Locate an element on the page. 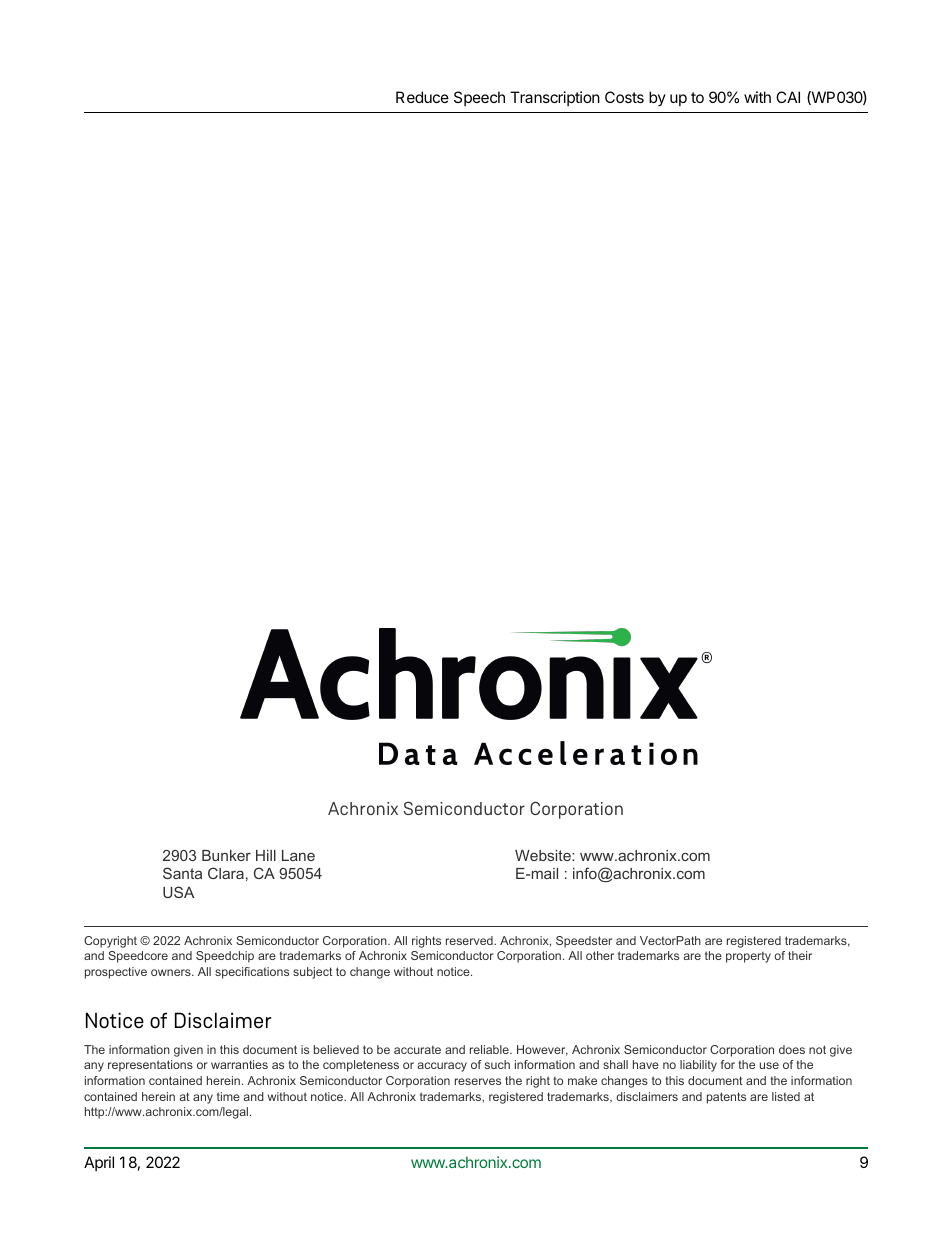  Speech is located at coordinates (479, 98).
